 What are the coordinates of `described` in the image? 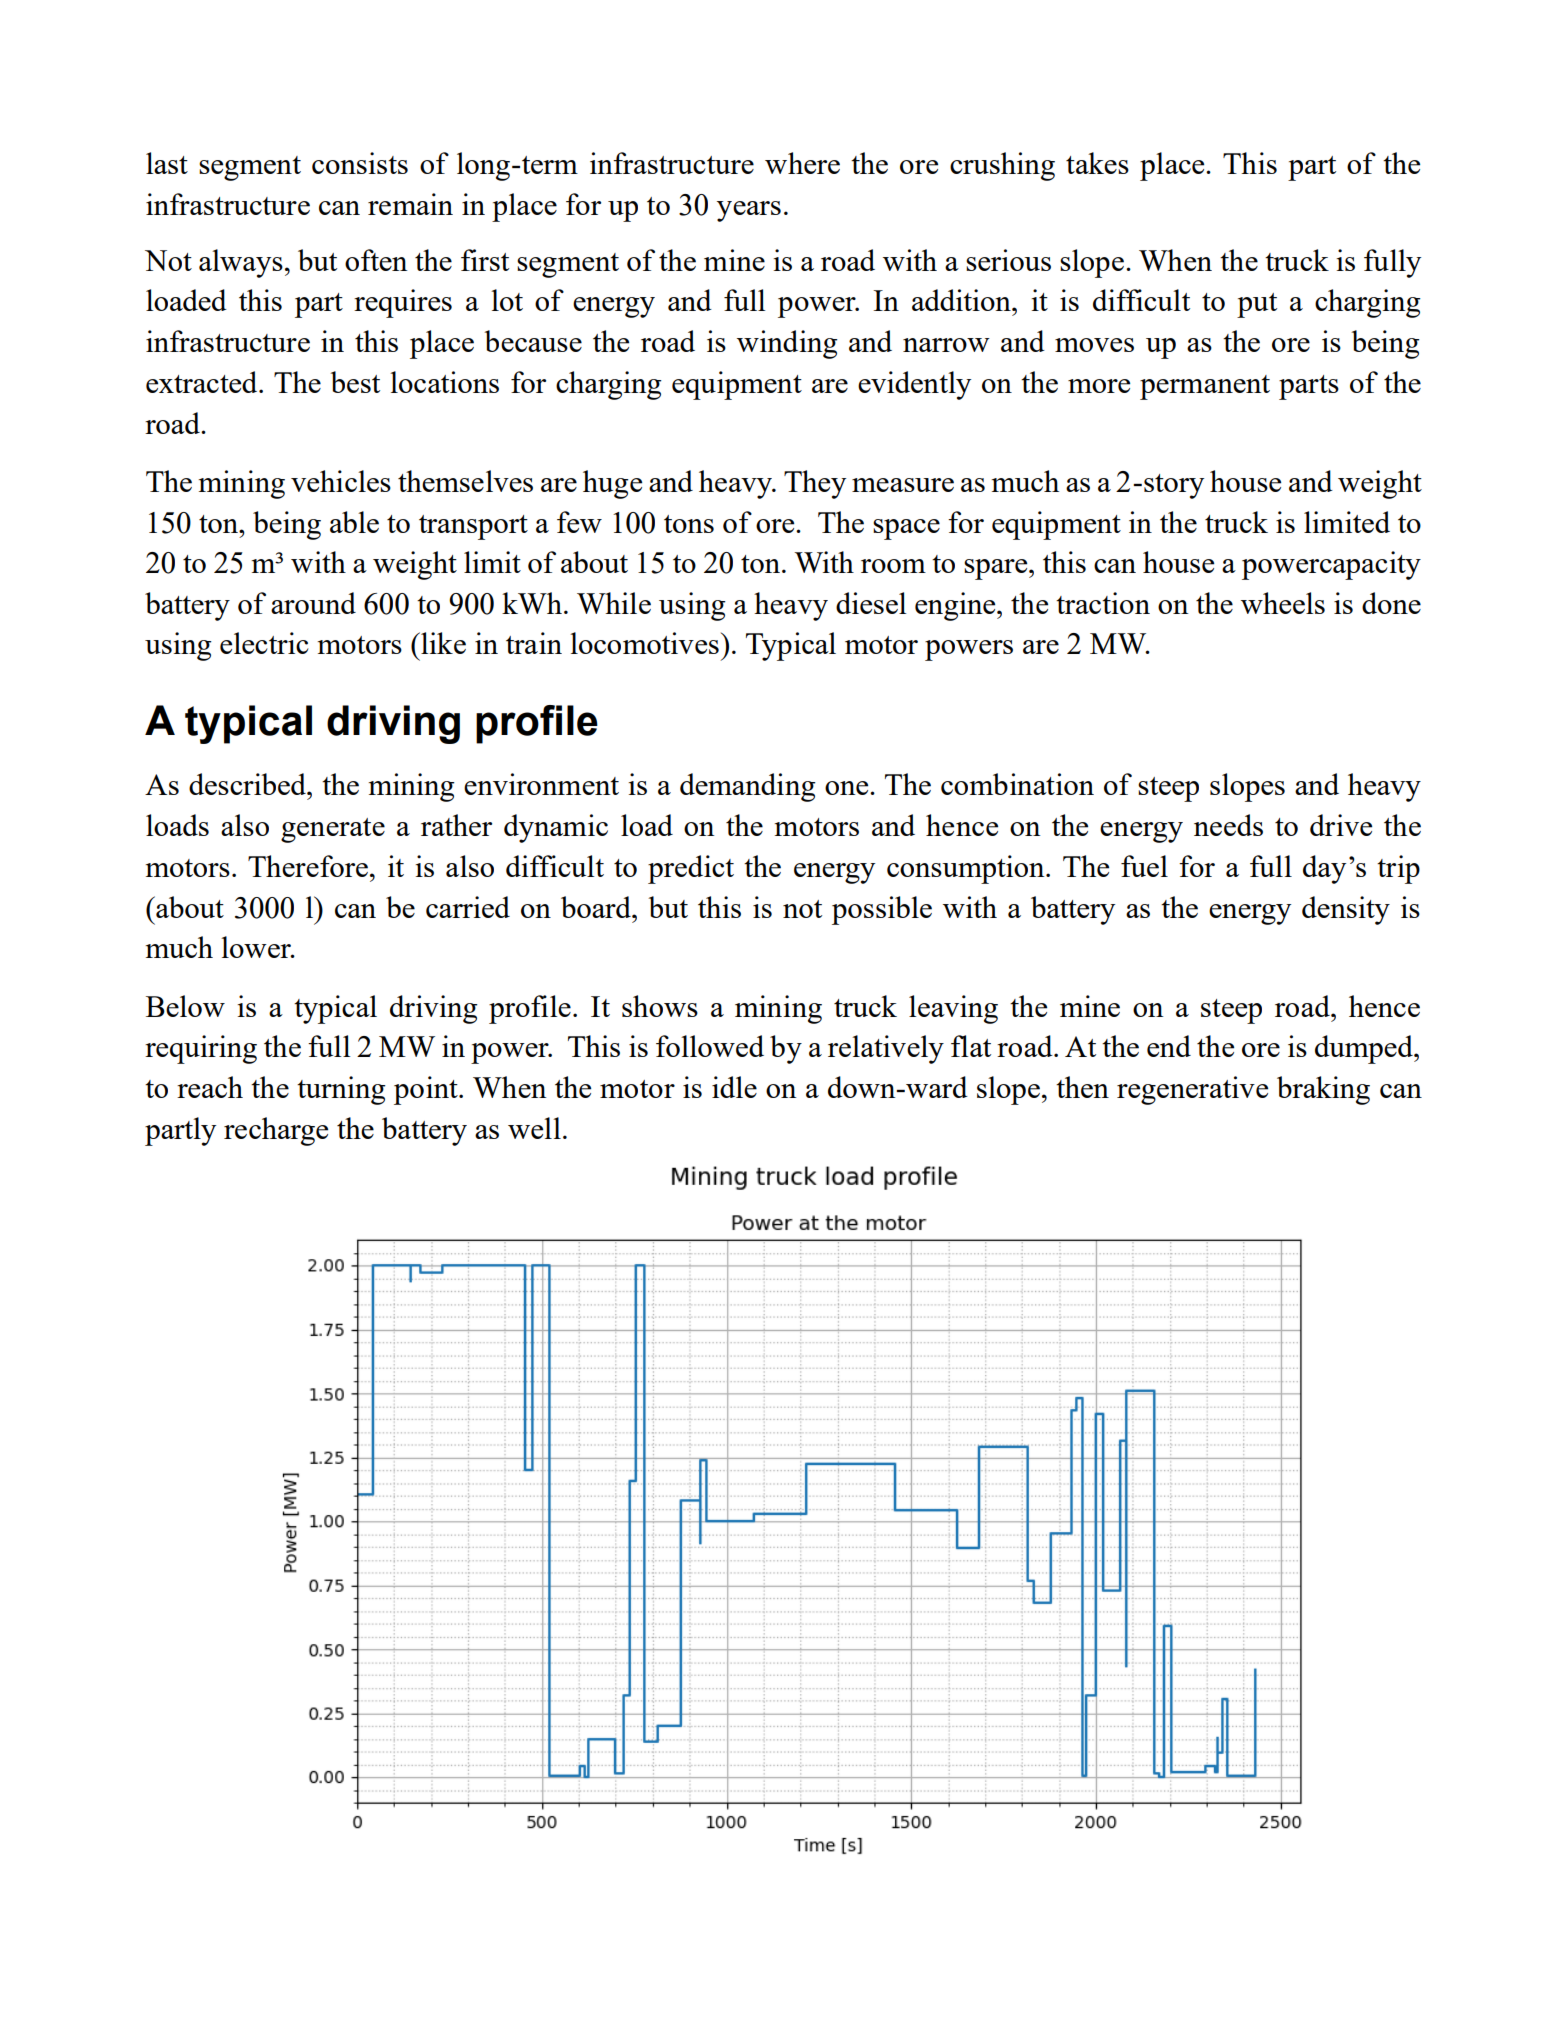 It's located at (248, 784).
